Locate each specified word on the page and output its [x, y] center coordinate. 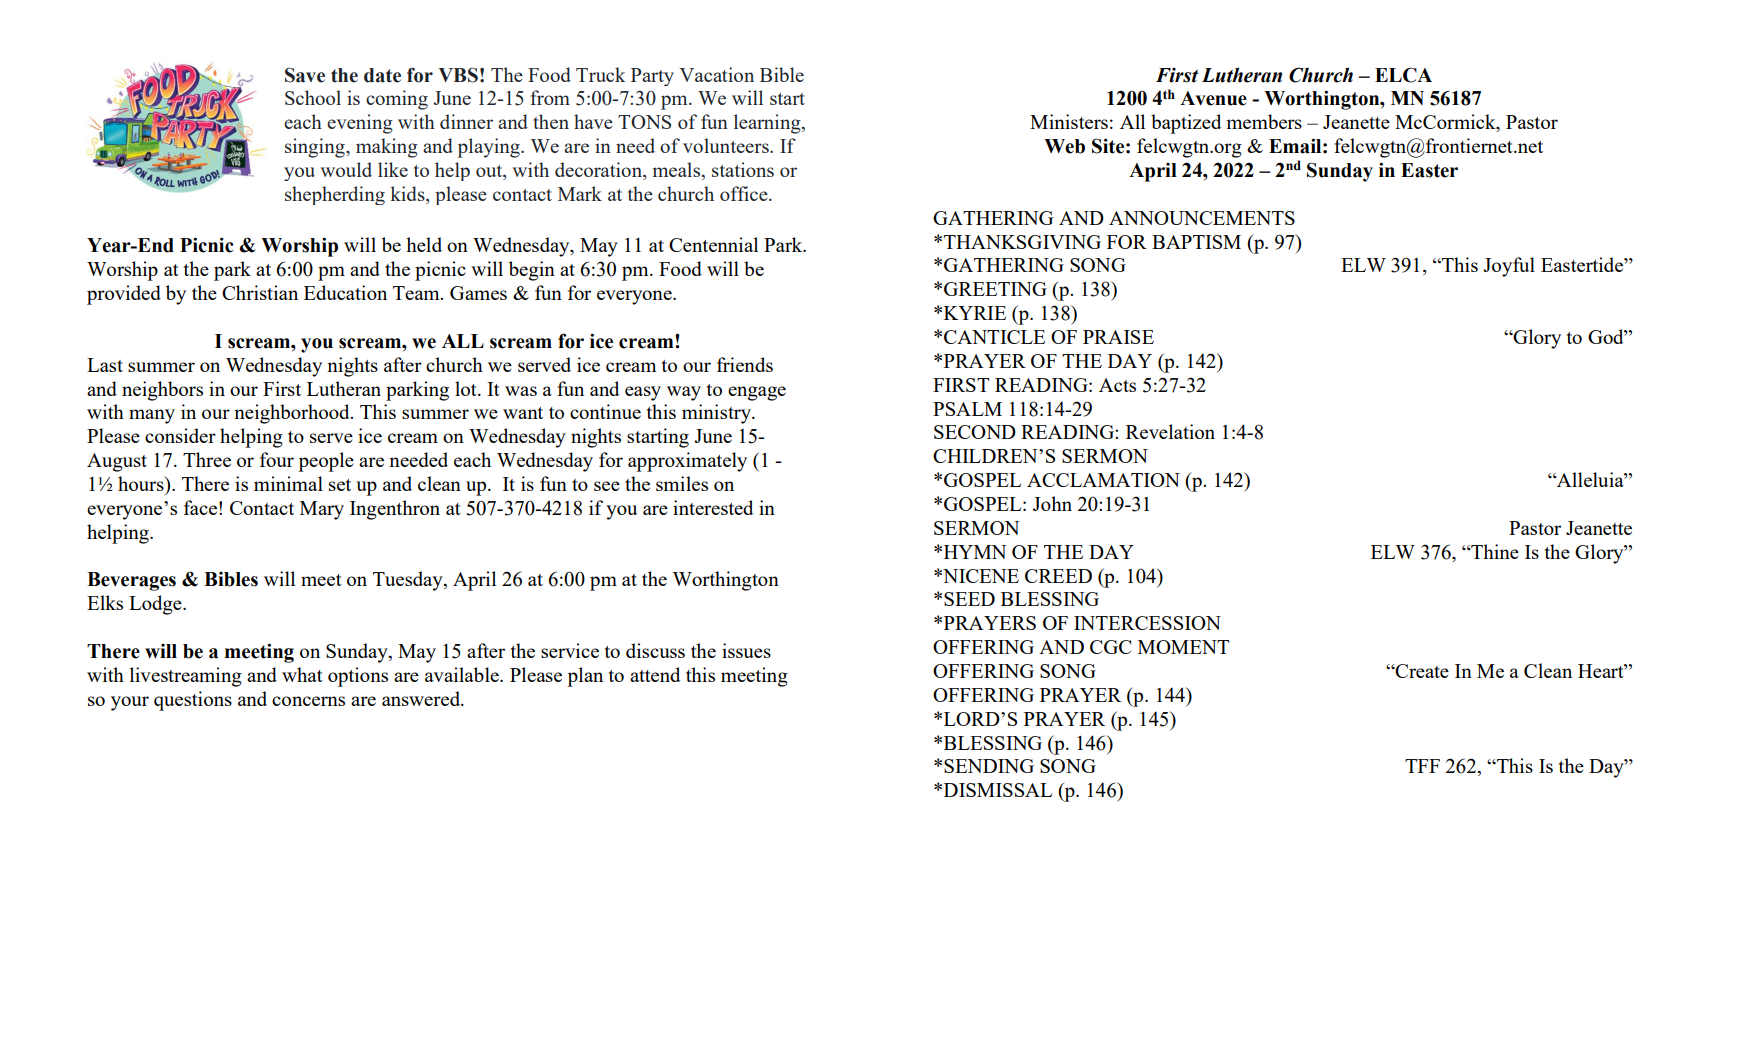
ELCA [1403, 75]
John [1052, 503]
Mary [322, 510]
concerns [308, 701]
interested [713, 507]
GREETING [995, 289]
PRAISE [1118, 337]
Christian [260, 292]
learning [768, 124]
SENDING [989, 766]
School [313, 97]
